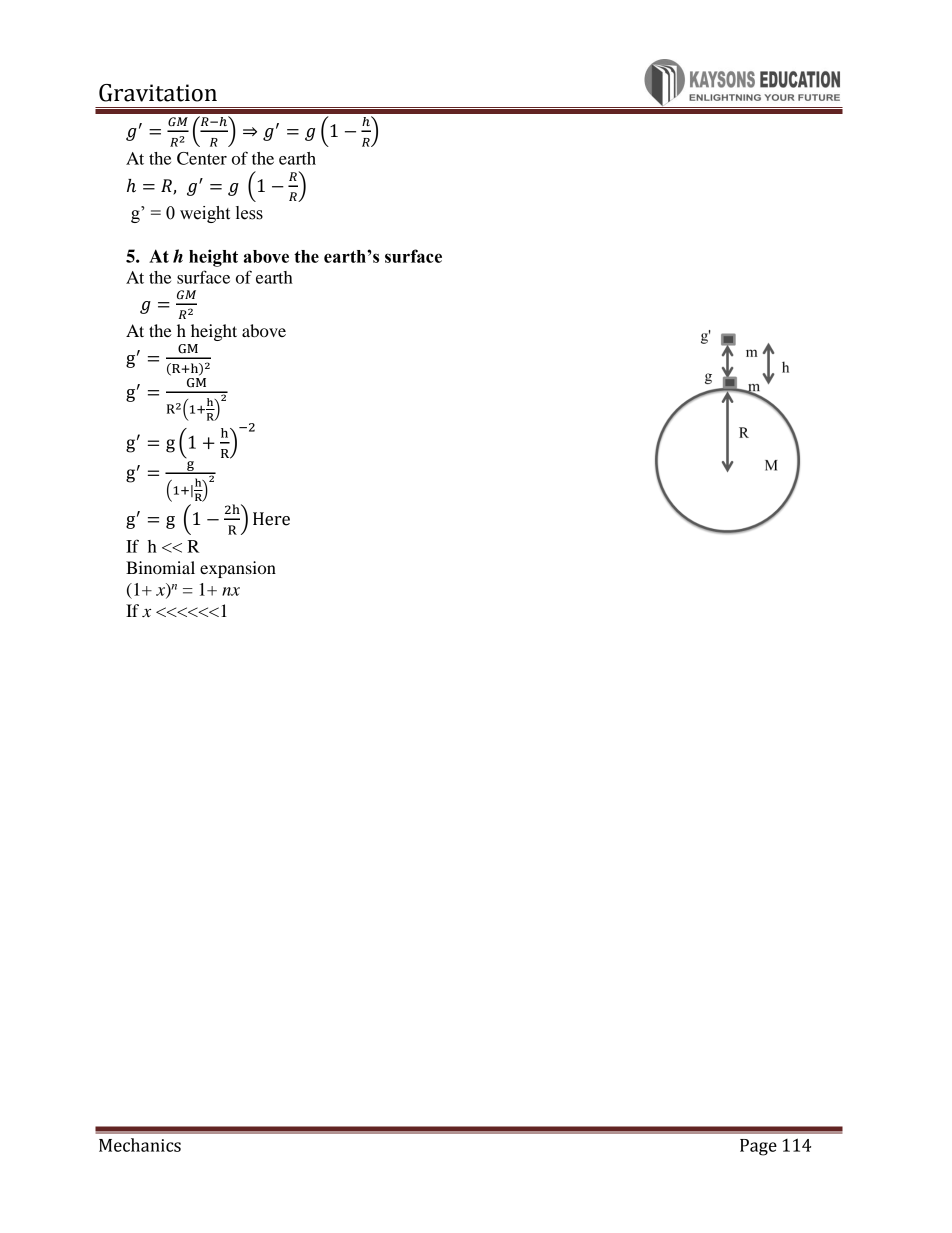 The image size is (952, 1233). What do you see at coordinates (158, 93) in the screenshot?
I see `Gravitation` at bounding box center [158, 93].
